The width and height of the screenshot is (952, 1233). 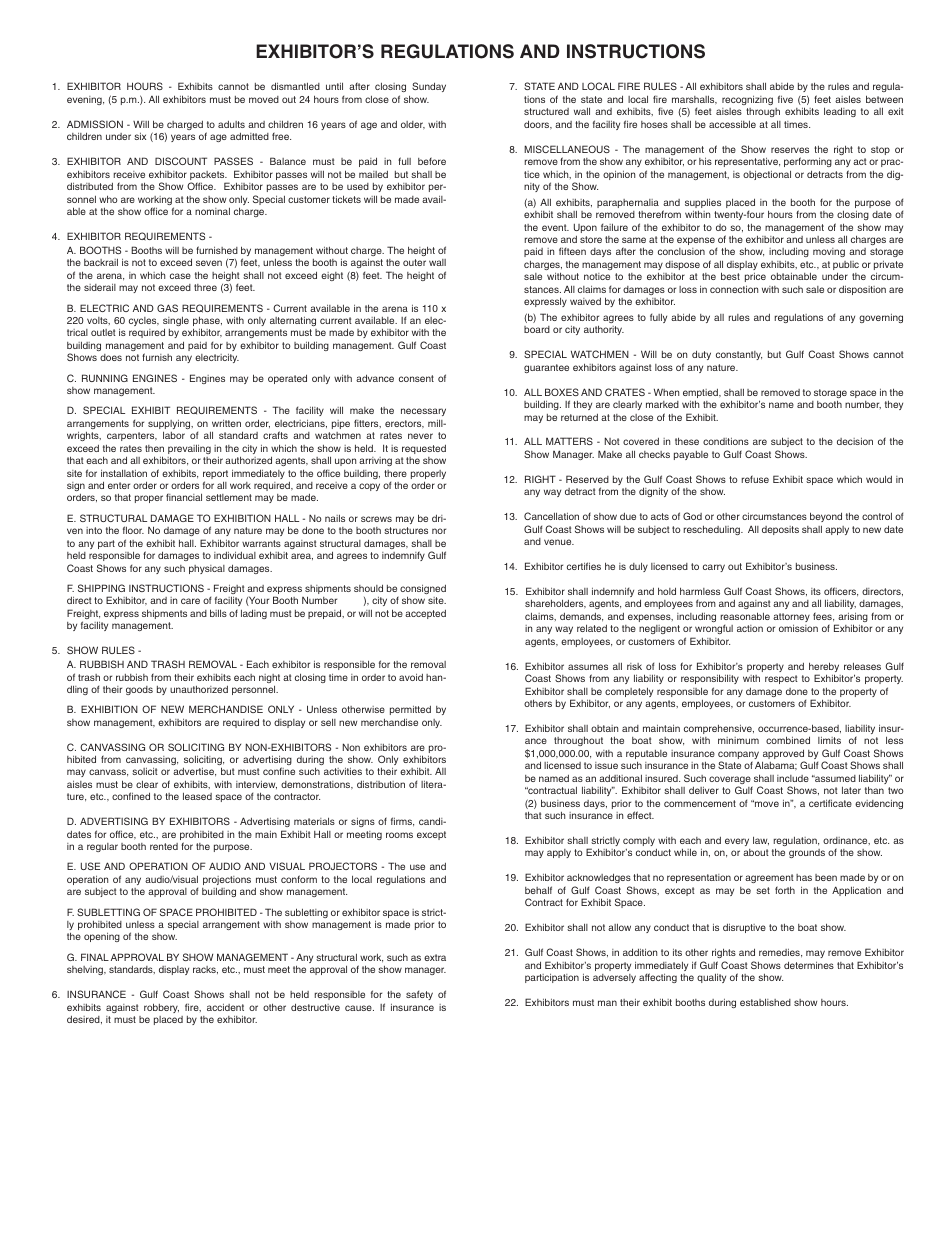 I want to click on extra, so click(x=435, y=957).
